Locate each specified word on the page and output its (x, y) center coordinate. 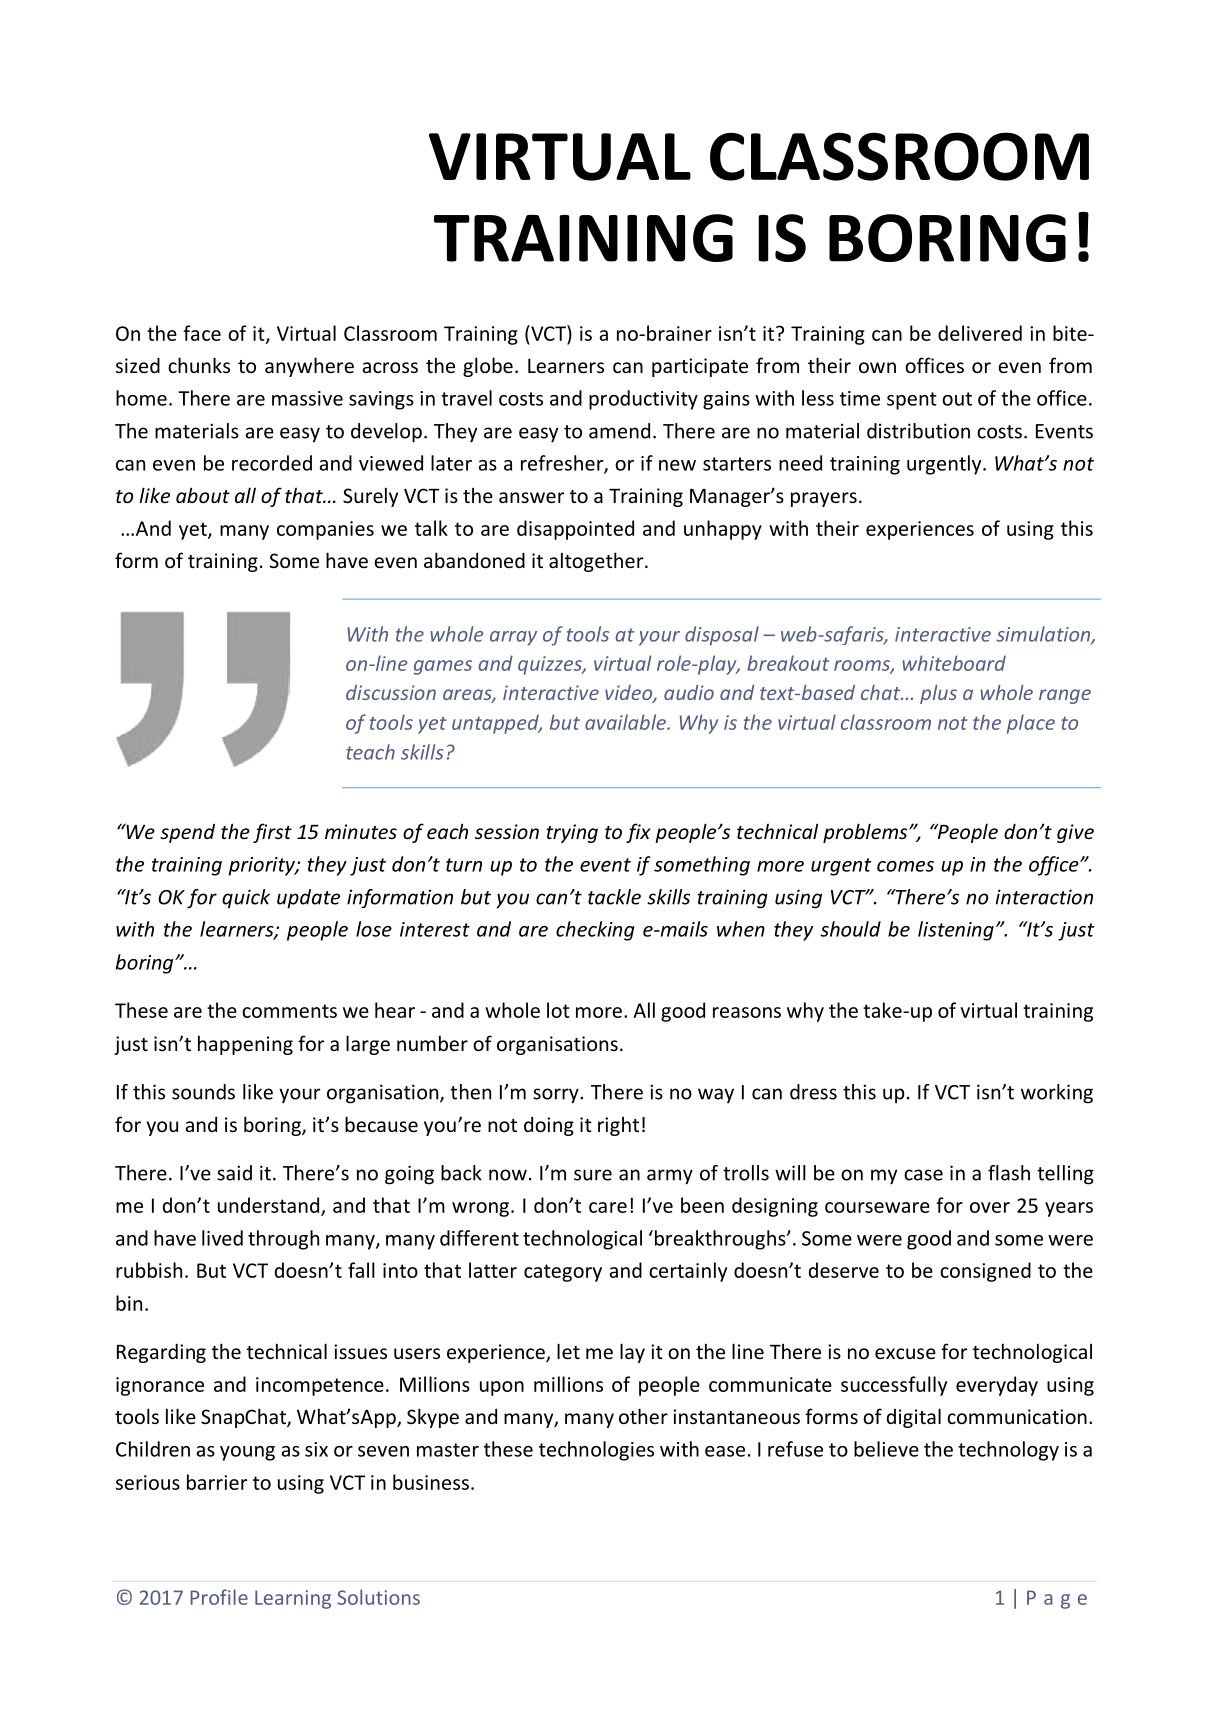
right (618, 1126)
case (923, 1175)
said (234, 1173)
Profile (219, 1597)
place (1031, 724)
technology (1008, 1451)
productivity (643, 400)
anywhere (309, 367)
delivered (980, 333)
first (272, 833)
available (626, 722)
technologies (596, 1451)
